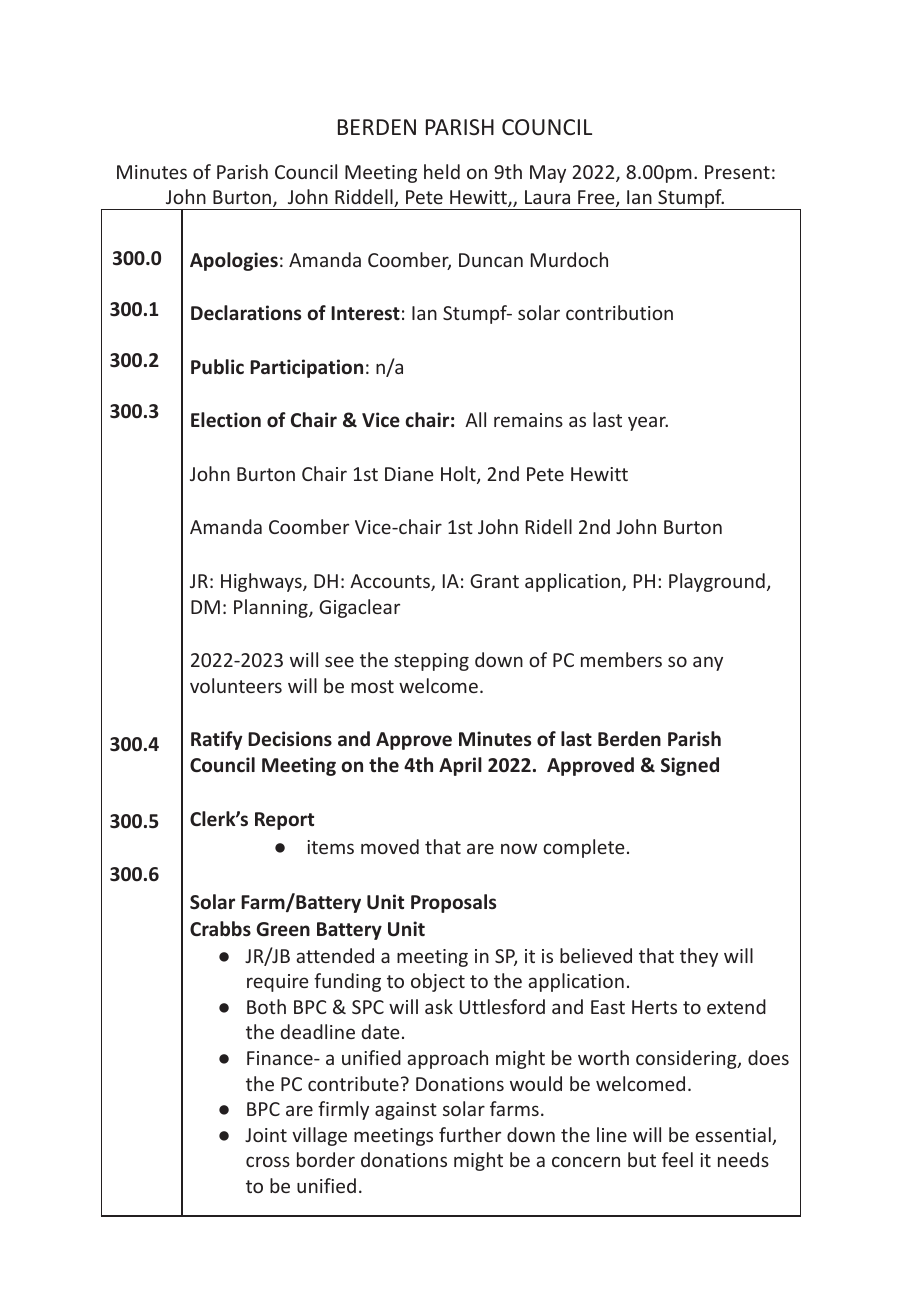 This document has height=1308, width=924. I want to click on Playground, so click(717, 582).
